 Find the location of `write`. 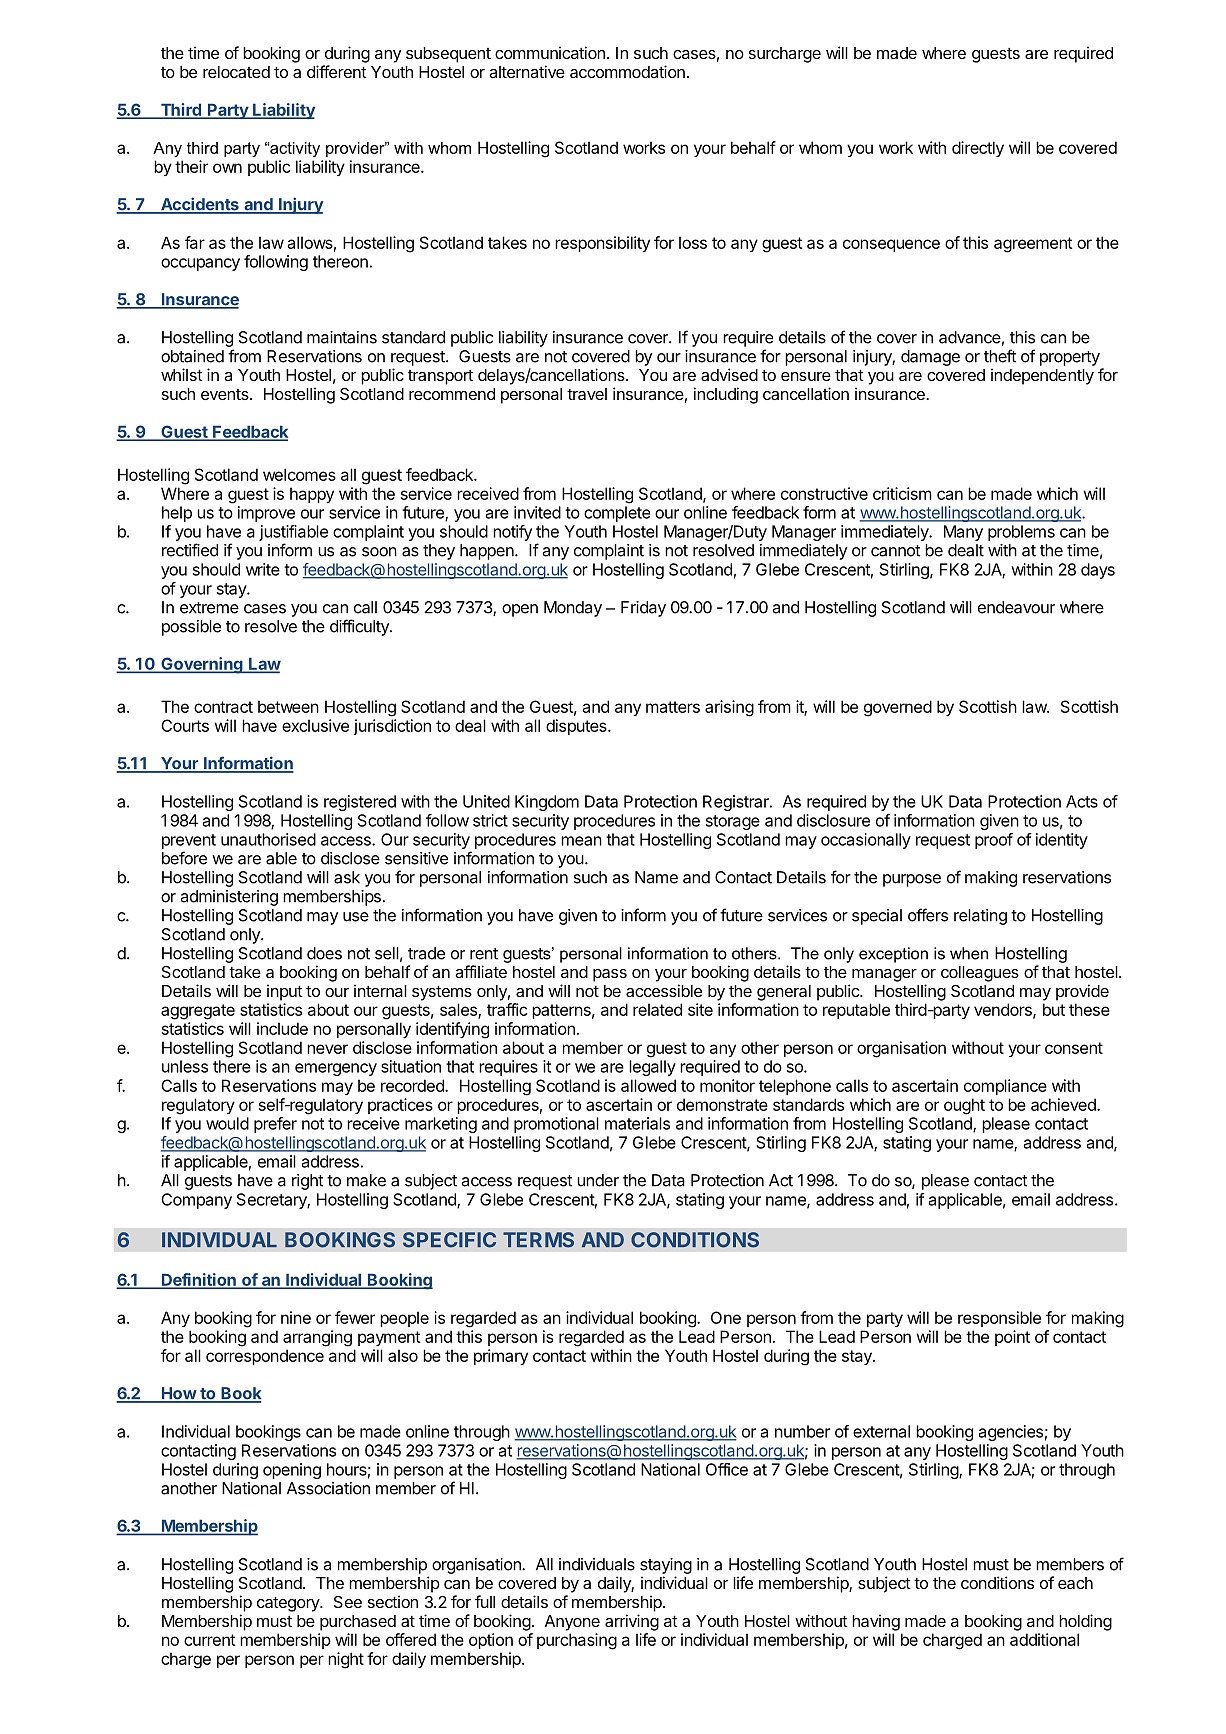

write is located at coordinates (263, 569).
